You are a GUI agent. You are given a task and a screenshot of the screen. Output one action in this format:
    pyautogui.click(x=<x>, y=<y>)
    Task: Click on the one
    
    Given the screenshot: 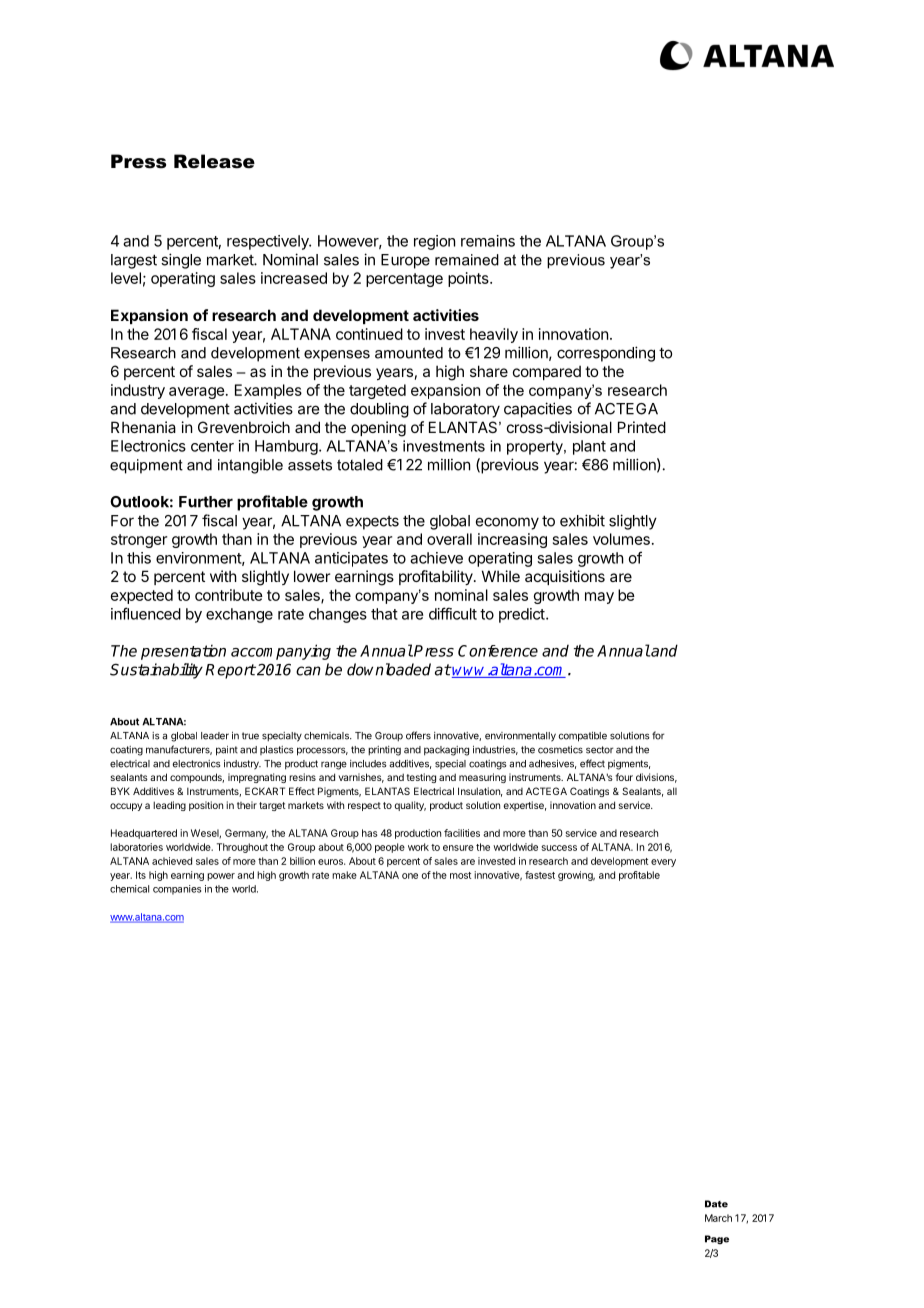 What is the action you would take?
    pyautogui.click(x=410, y=876)
